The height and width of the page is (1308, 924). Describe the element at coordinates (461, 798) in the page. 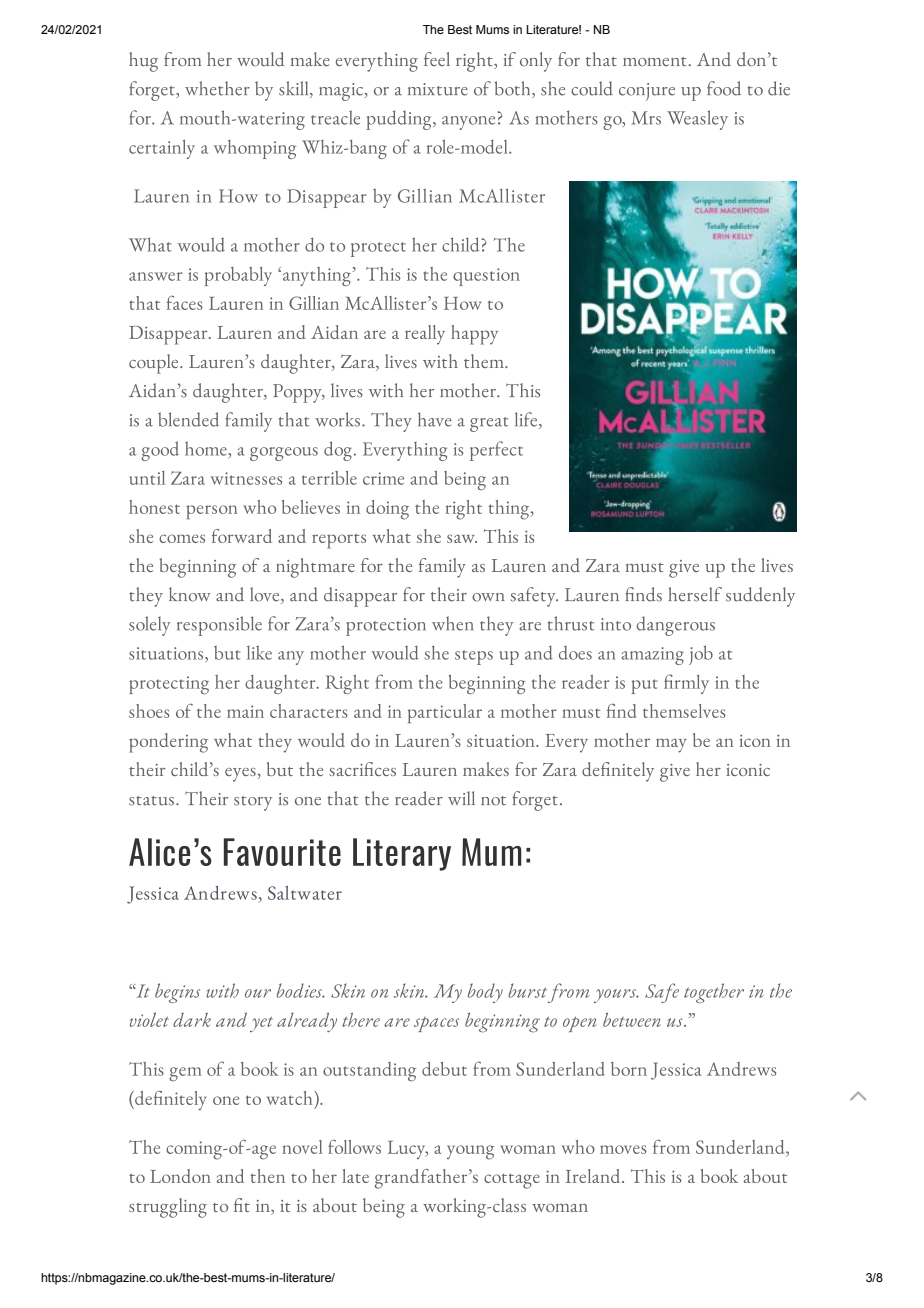

I see `will` at that location.
